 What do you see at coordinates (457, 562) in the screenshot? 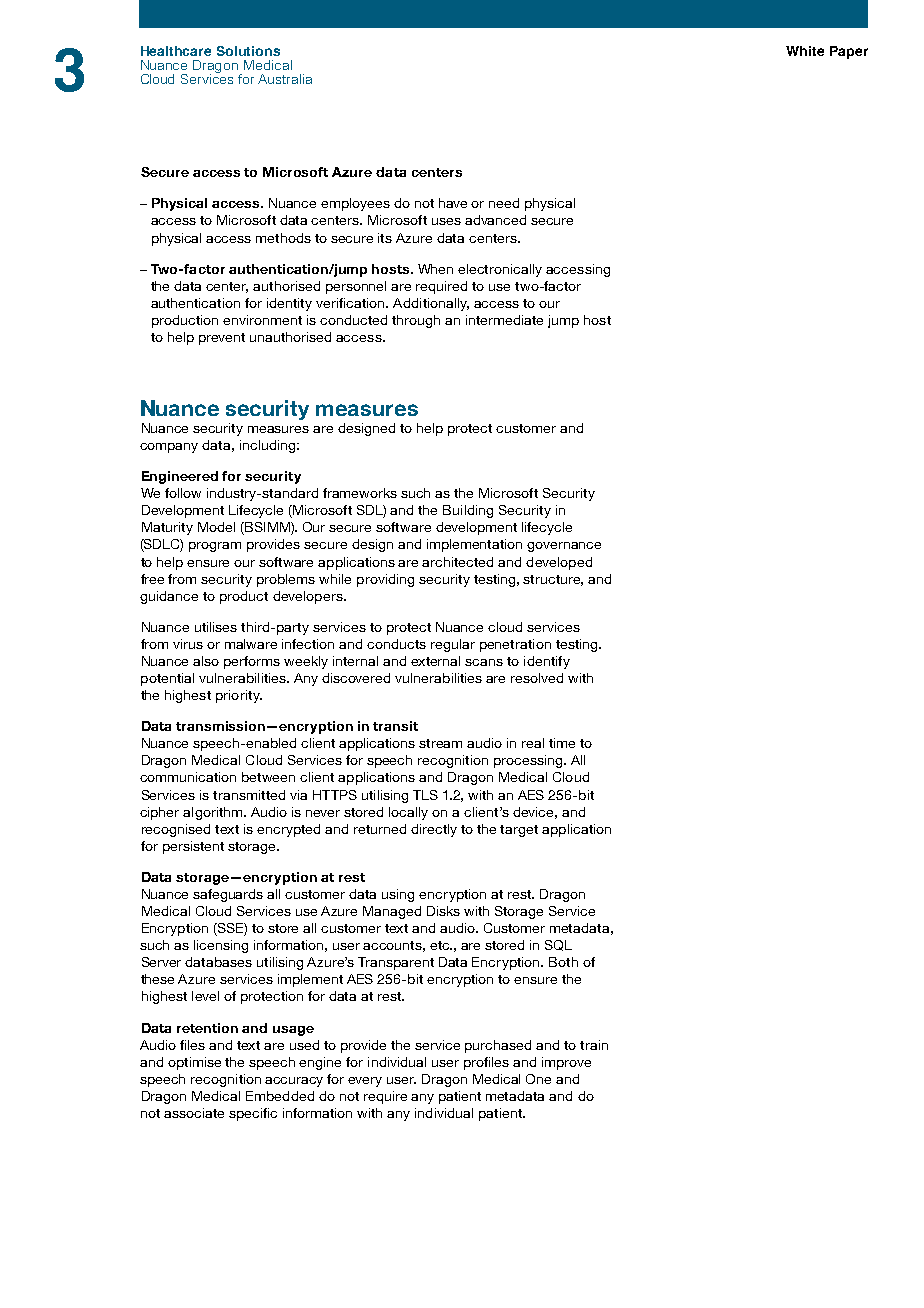
I see `architected` at bounding box center [457, 562].
